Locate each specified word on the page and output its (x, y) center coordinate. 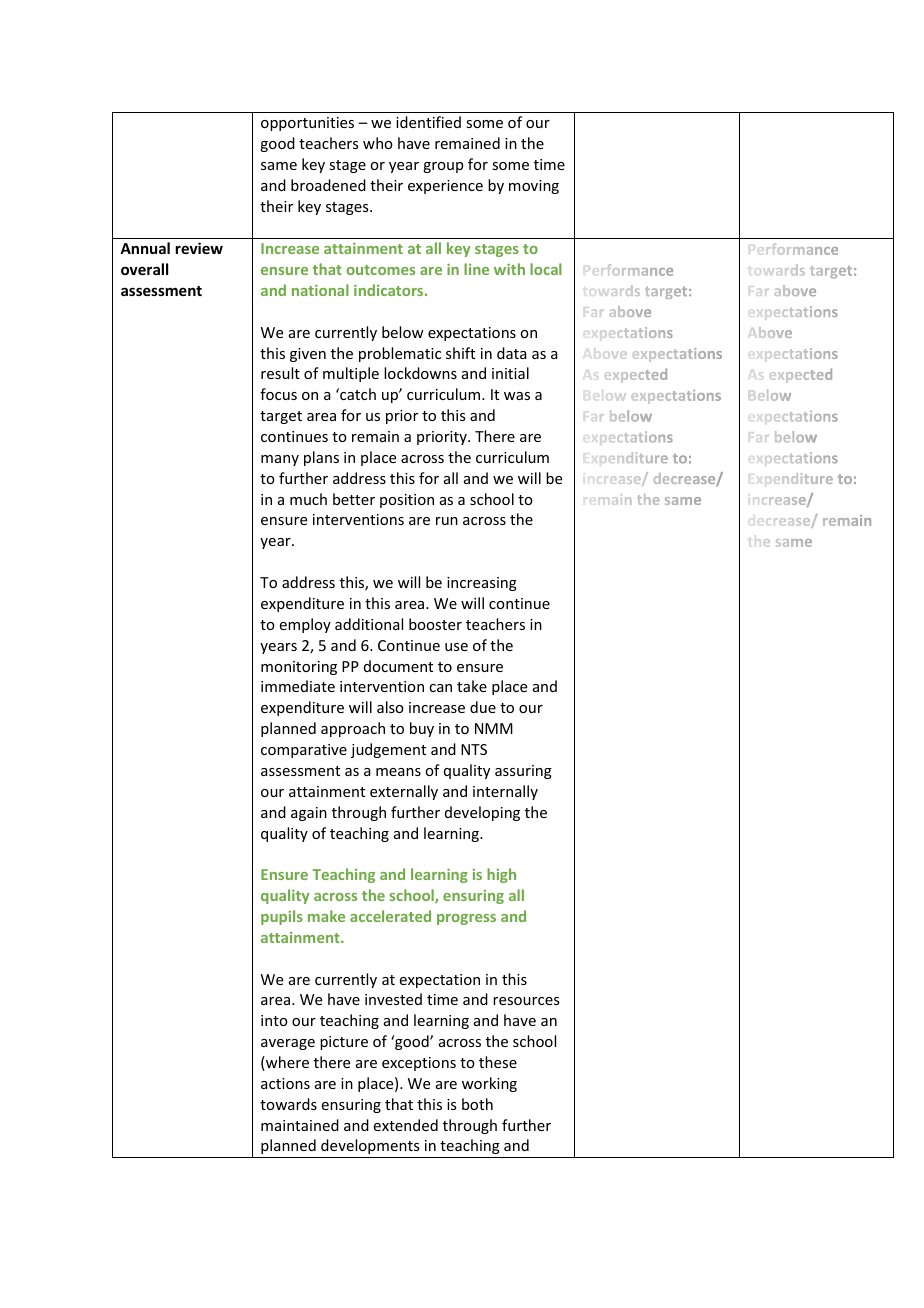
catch (357, 394)
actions (285, 1083)
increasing (482, 584)
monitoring (299, 668)
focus (278, 394)
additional (369, 624)
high (501, 875)
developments (370, 1146)
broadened (328, 185)
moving (534, 187)
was (517, 396)
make (326, 916)
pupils (282, 917)
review (199, 248)
